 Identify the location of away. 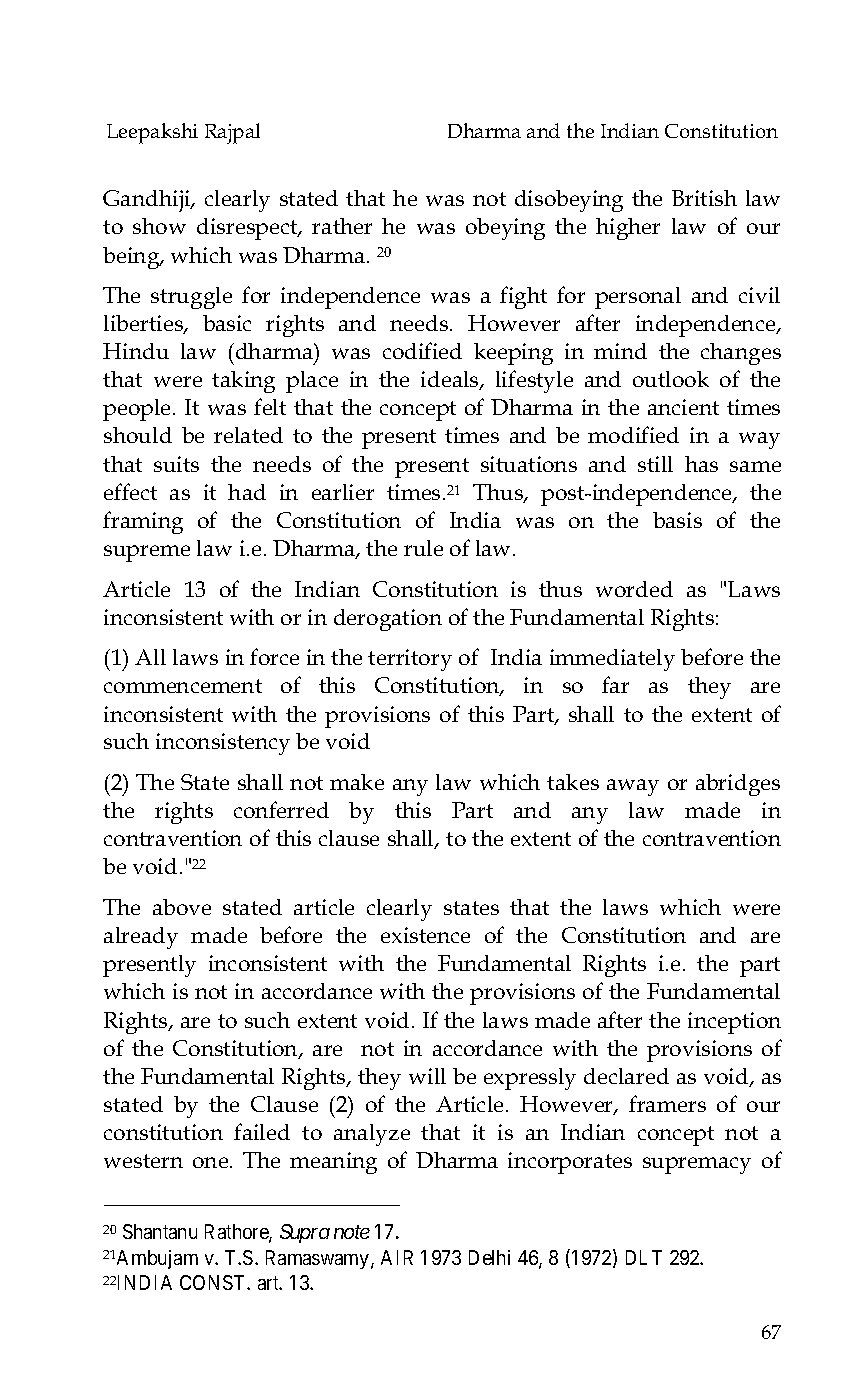
(633, 787).
